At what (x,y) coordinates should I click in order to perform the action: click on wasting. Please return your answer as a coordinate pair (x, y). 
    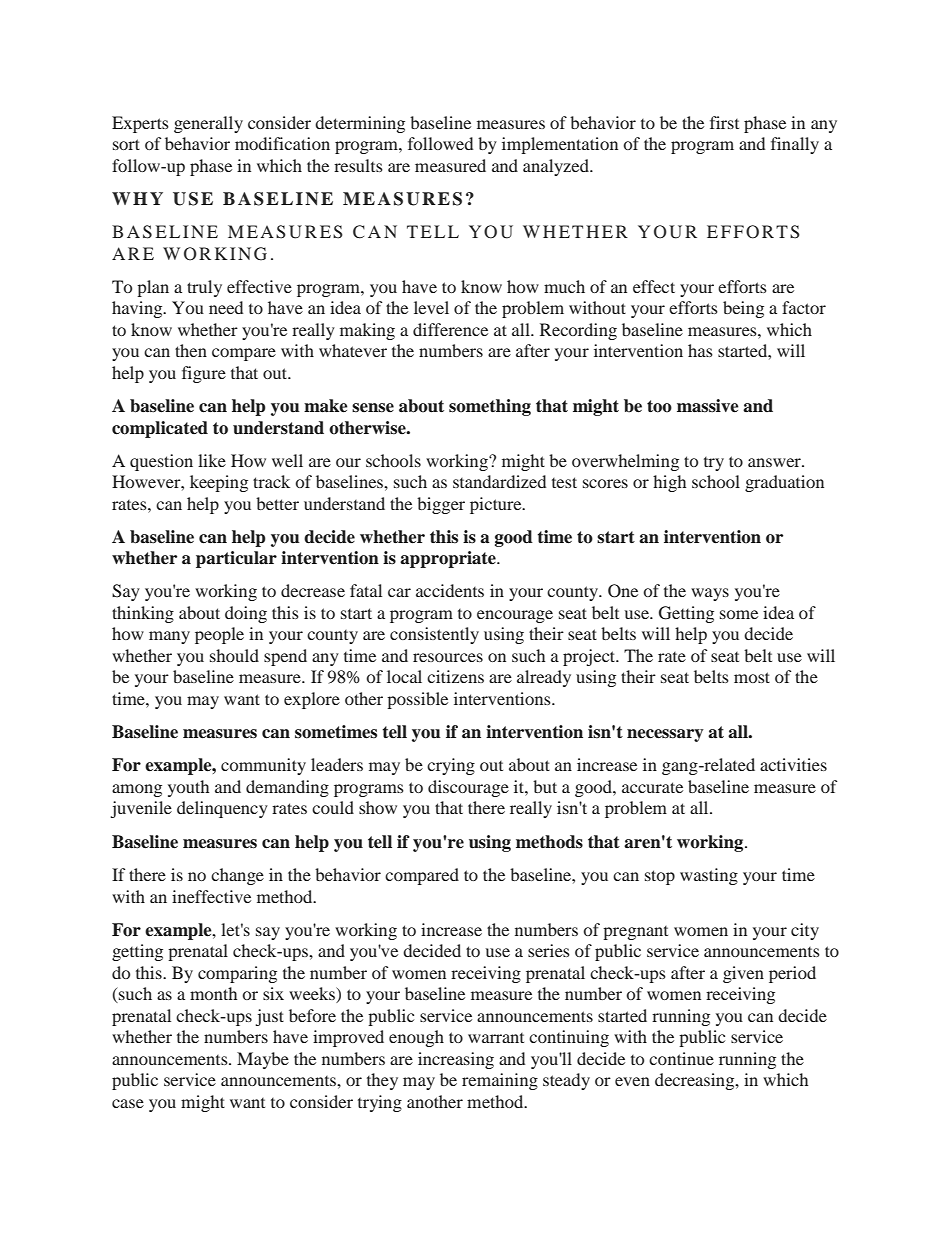
    Looking at the image, I should click on (709, 876).
